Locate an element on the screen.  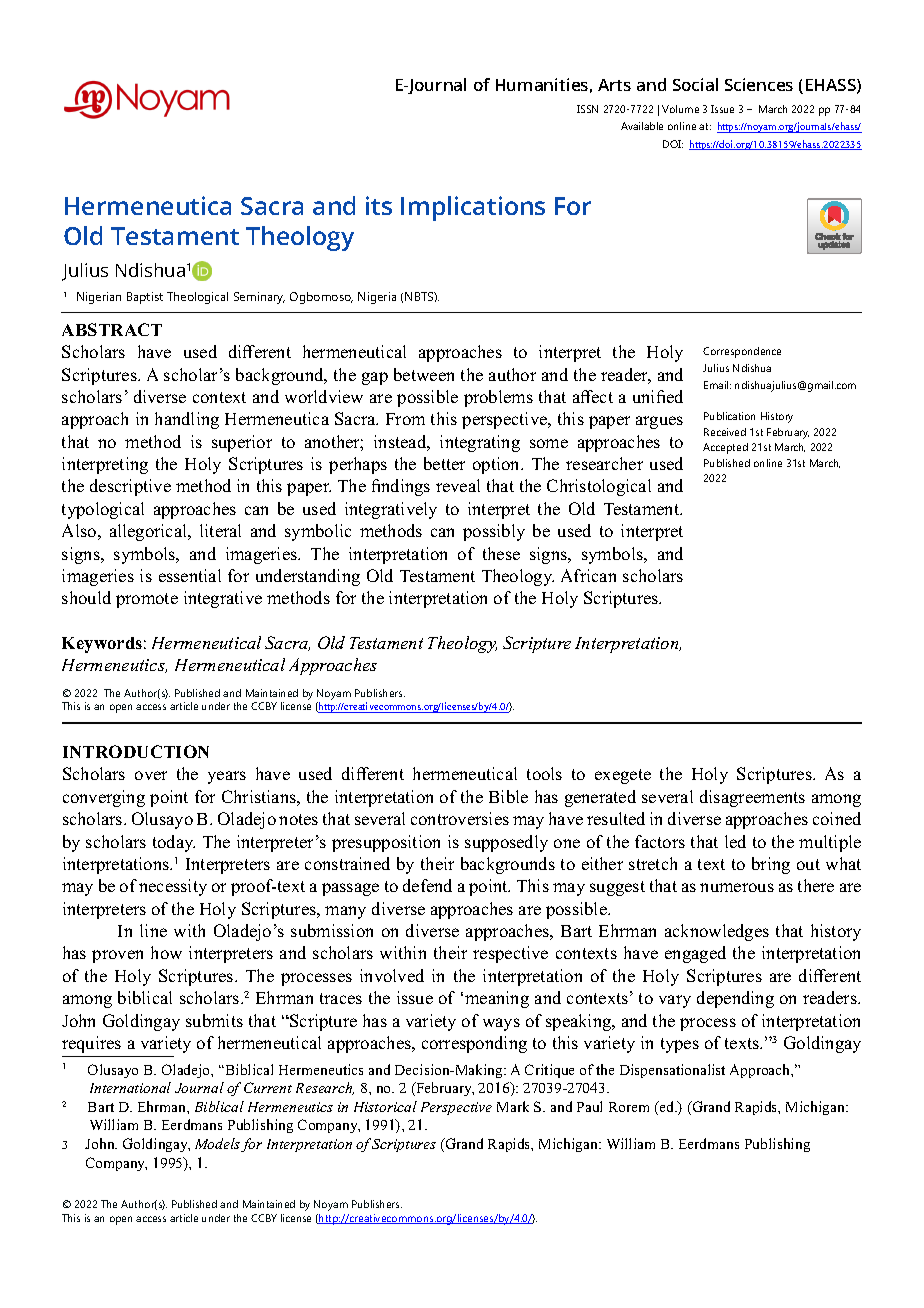
integrating is located at coordinates (480, 443).
